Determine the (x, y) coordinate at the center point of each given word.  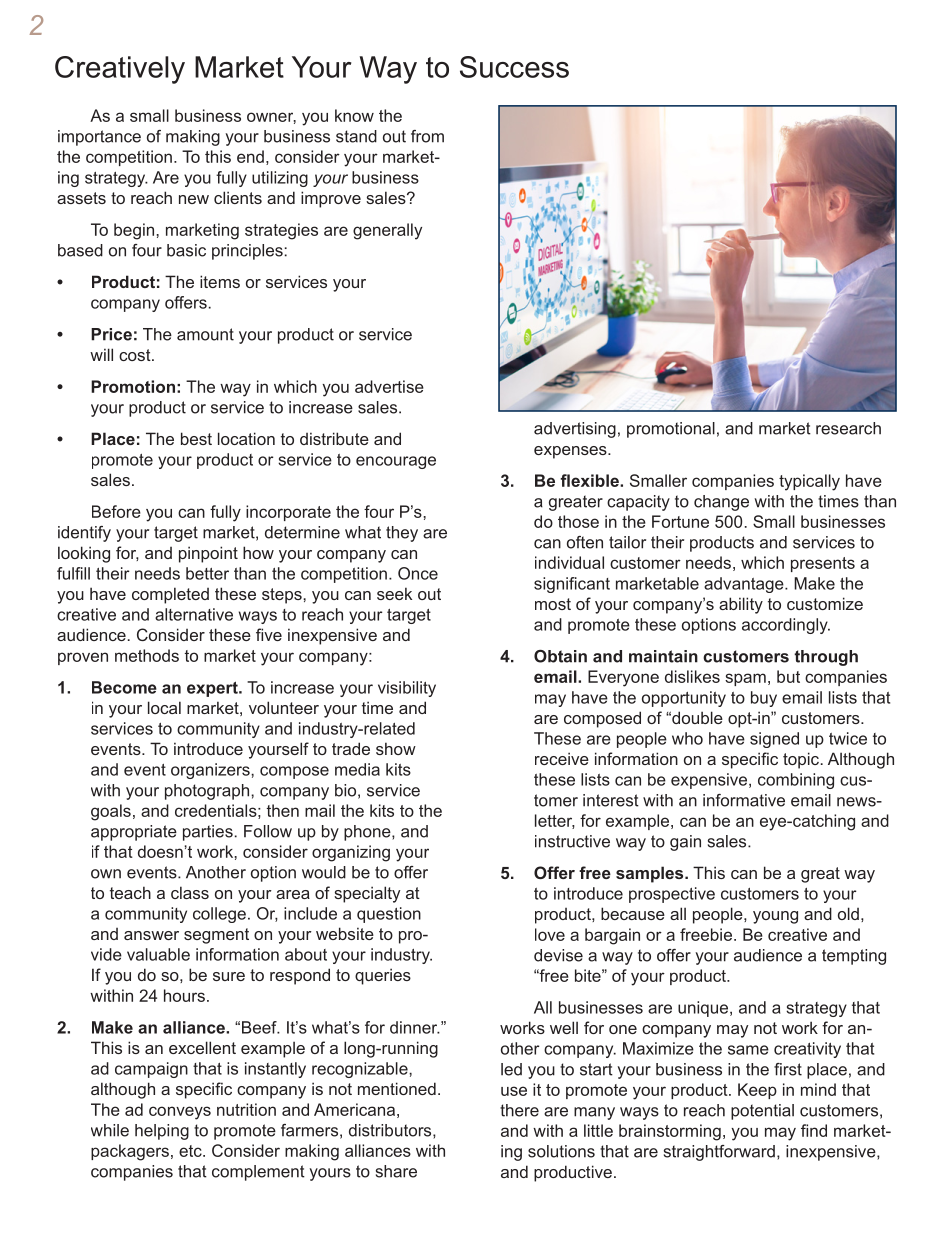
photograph (208, 792)
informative (744, 800)
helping (162, 1132)
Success (514, 67)
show (396, 748)
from (427, 136)
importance (99, 138)
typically (809, 482)
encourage (396, 462)
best (196, 438)
